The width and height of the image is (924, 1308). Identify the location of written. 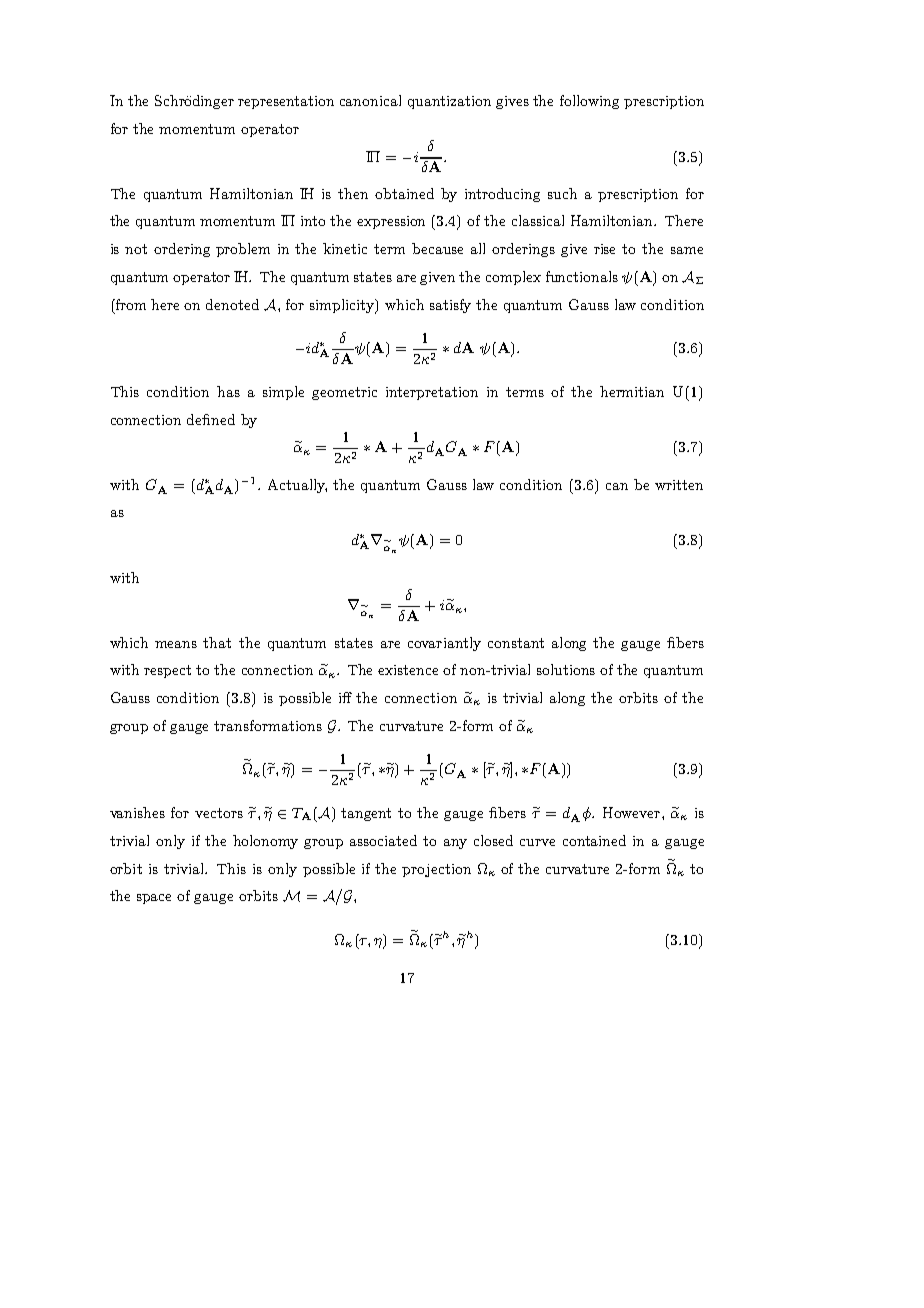
(679, 485).
